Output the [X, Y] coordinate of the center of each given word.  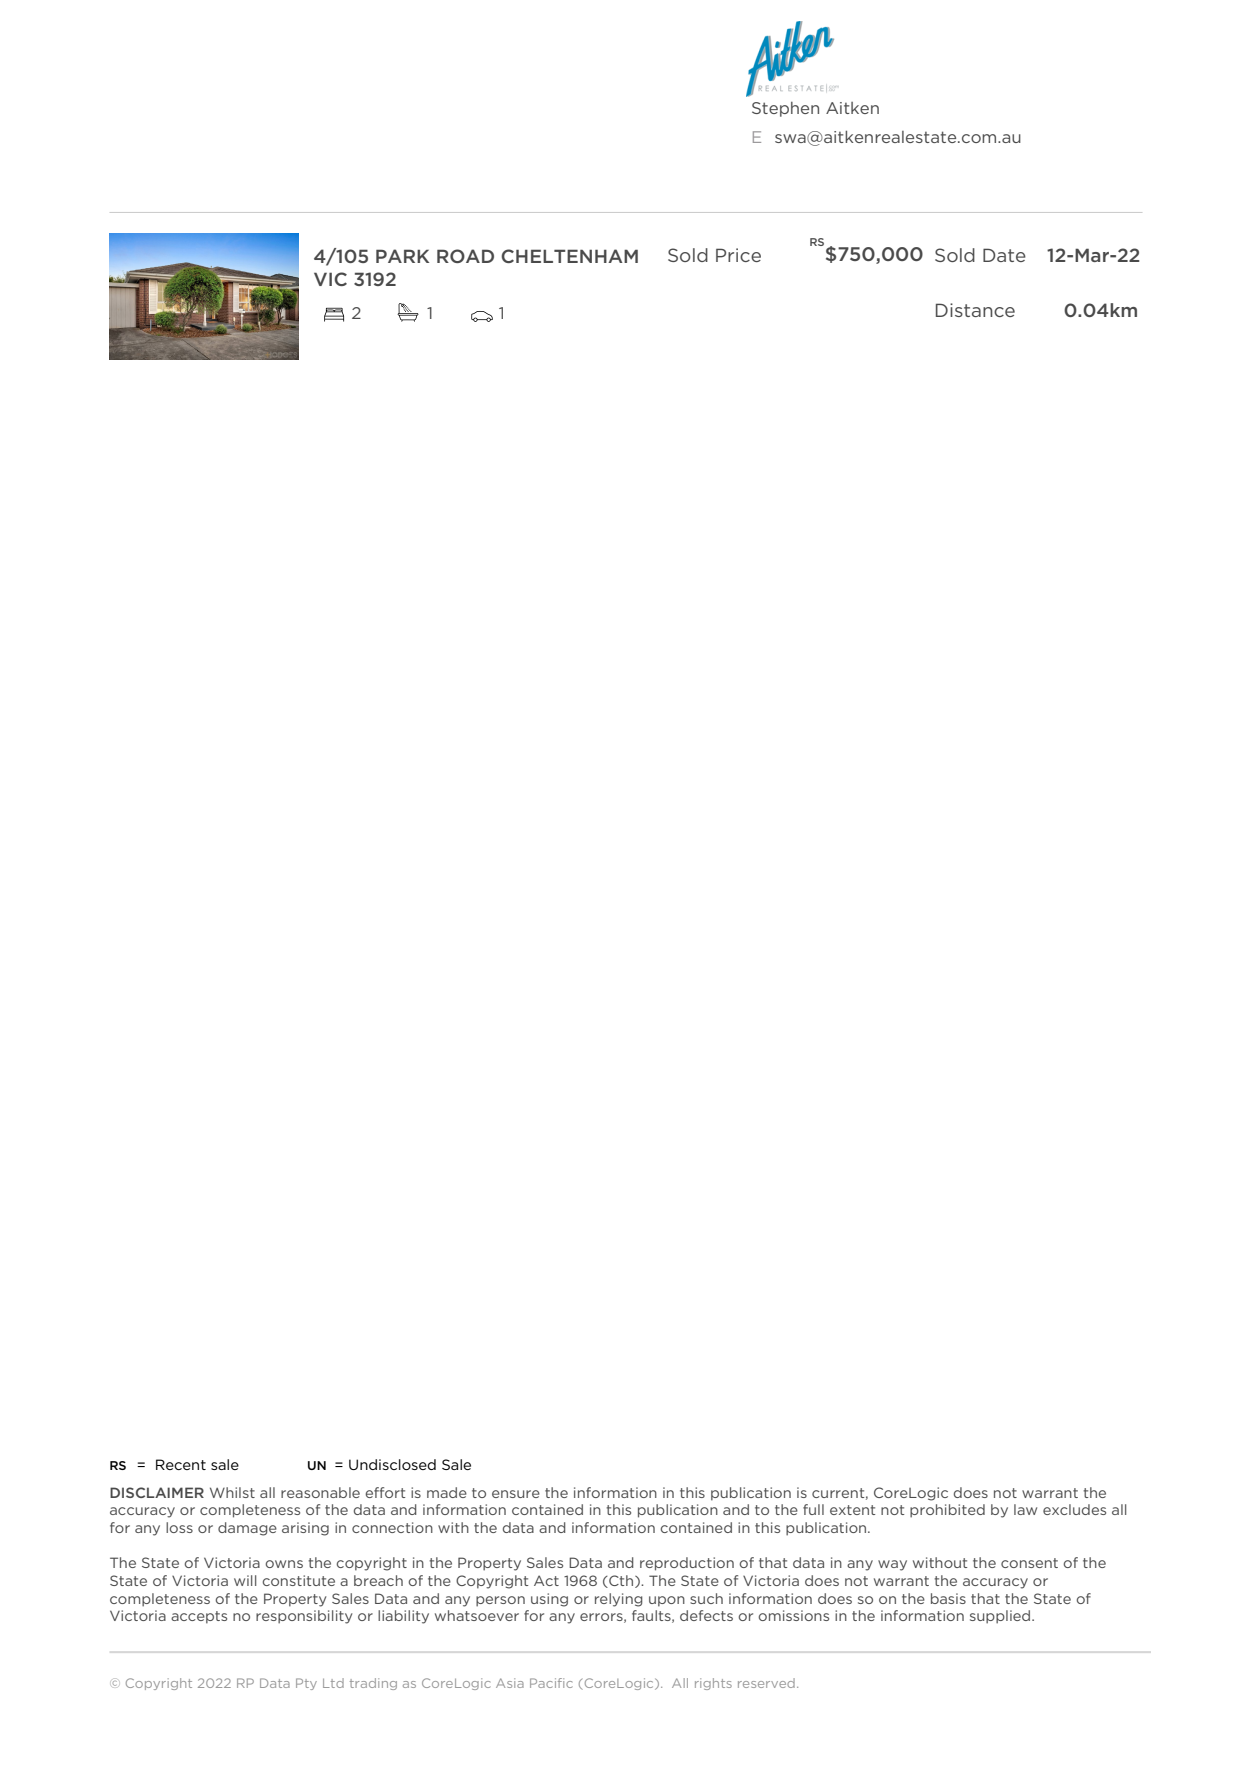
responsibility [304, 1617]
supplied [1001, 1617]
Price [738, 255]
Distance [975, 310]
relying [619, 1600]
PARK [402, 256]
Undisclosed [392, 1464]
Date [1004, 255]
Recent [181, 1464]
